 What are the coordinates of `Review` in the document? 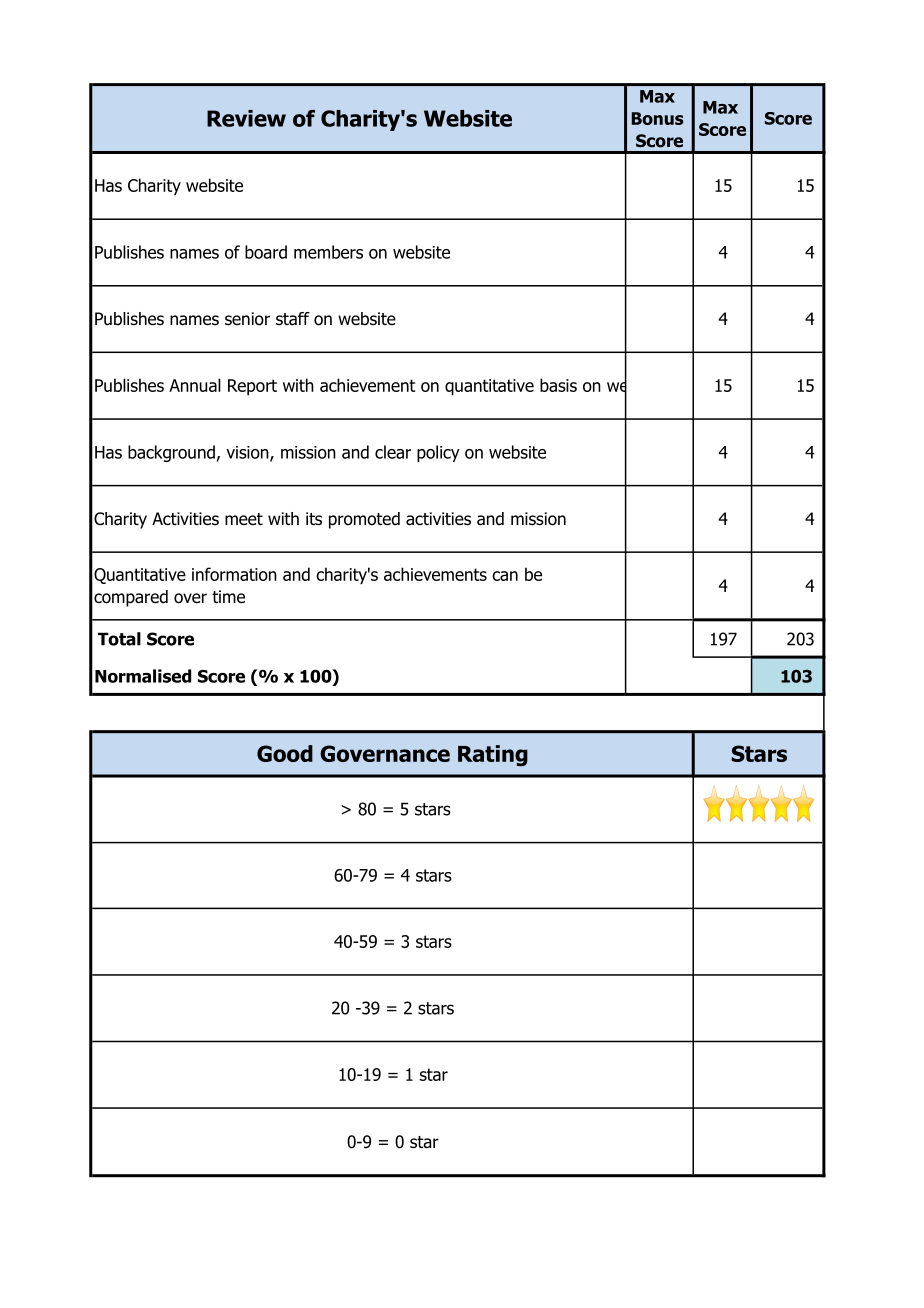 It's located at (246, 118).
